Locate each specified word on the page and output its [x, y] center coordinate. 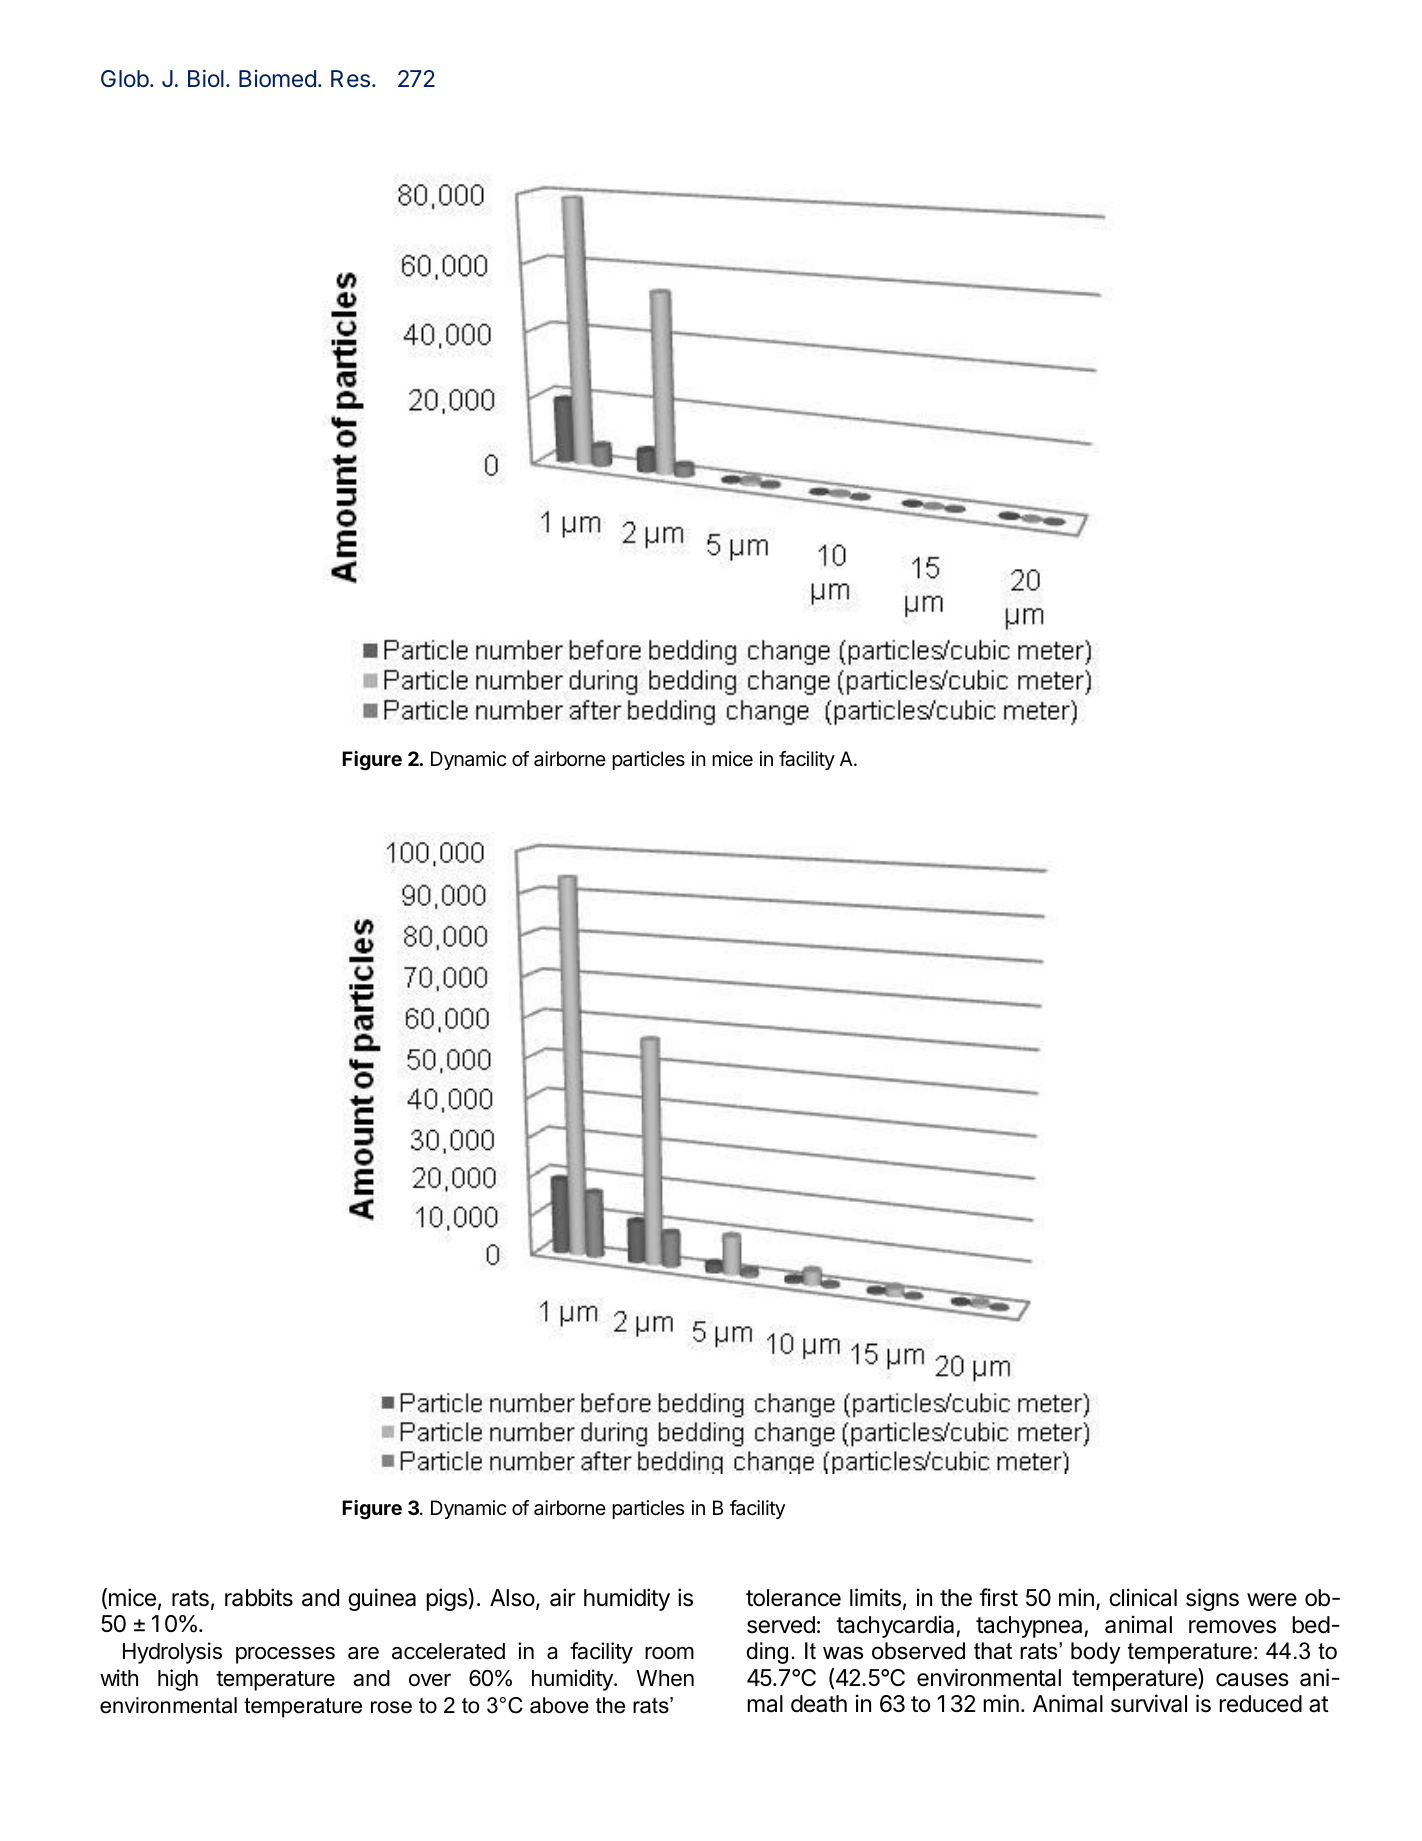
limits [875, 1597]
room [669, 1653]
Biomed [277, 78]
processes [285, 1655]
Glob [125, 78]
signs [1212, 1599]
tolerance [793, 1598]
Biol [206, 78]
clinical [1143, 1597]
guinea [382, 1599]
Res [350, 78]
